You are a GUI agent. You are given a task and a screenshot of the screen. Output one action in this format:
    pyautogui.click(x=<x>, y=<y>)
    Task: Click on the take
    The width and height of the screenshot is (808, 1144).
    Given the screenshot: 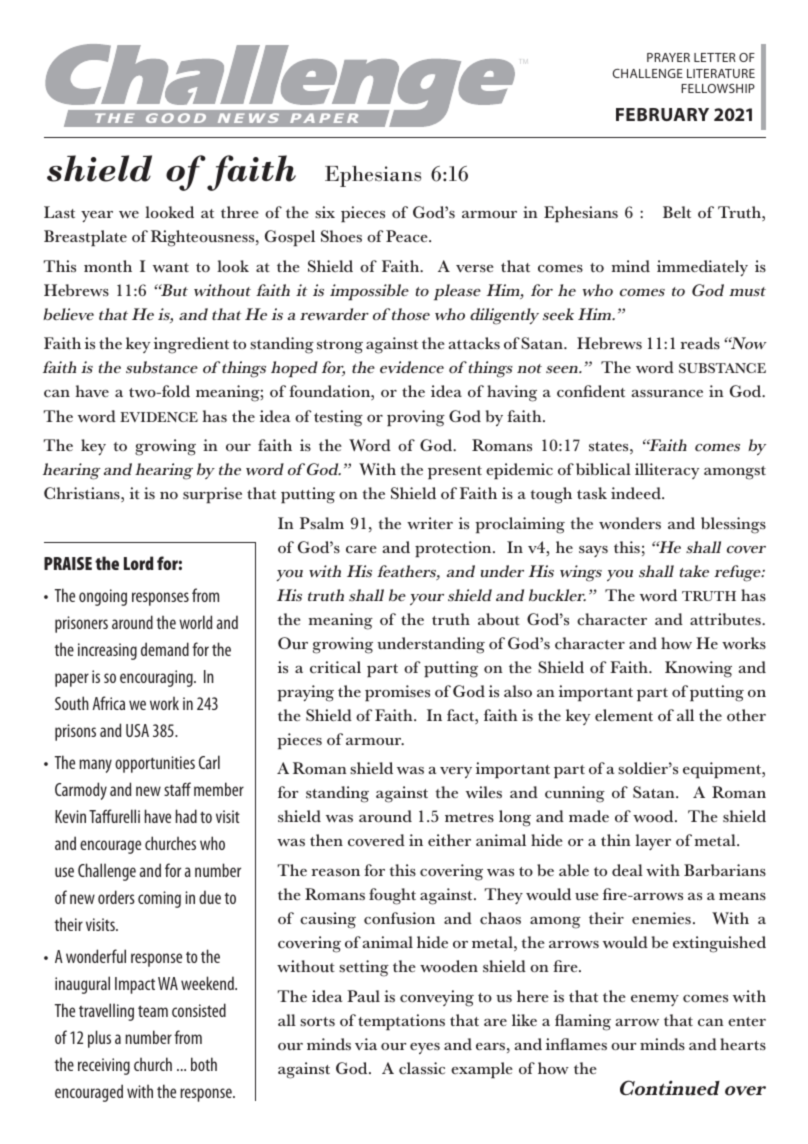 What is the action you would take?
    pyautogui.click(x=694, y=571)
